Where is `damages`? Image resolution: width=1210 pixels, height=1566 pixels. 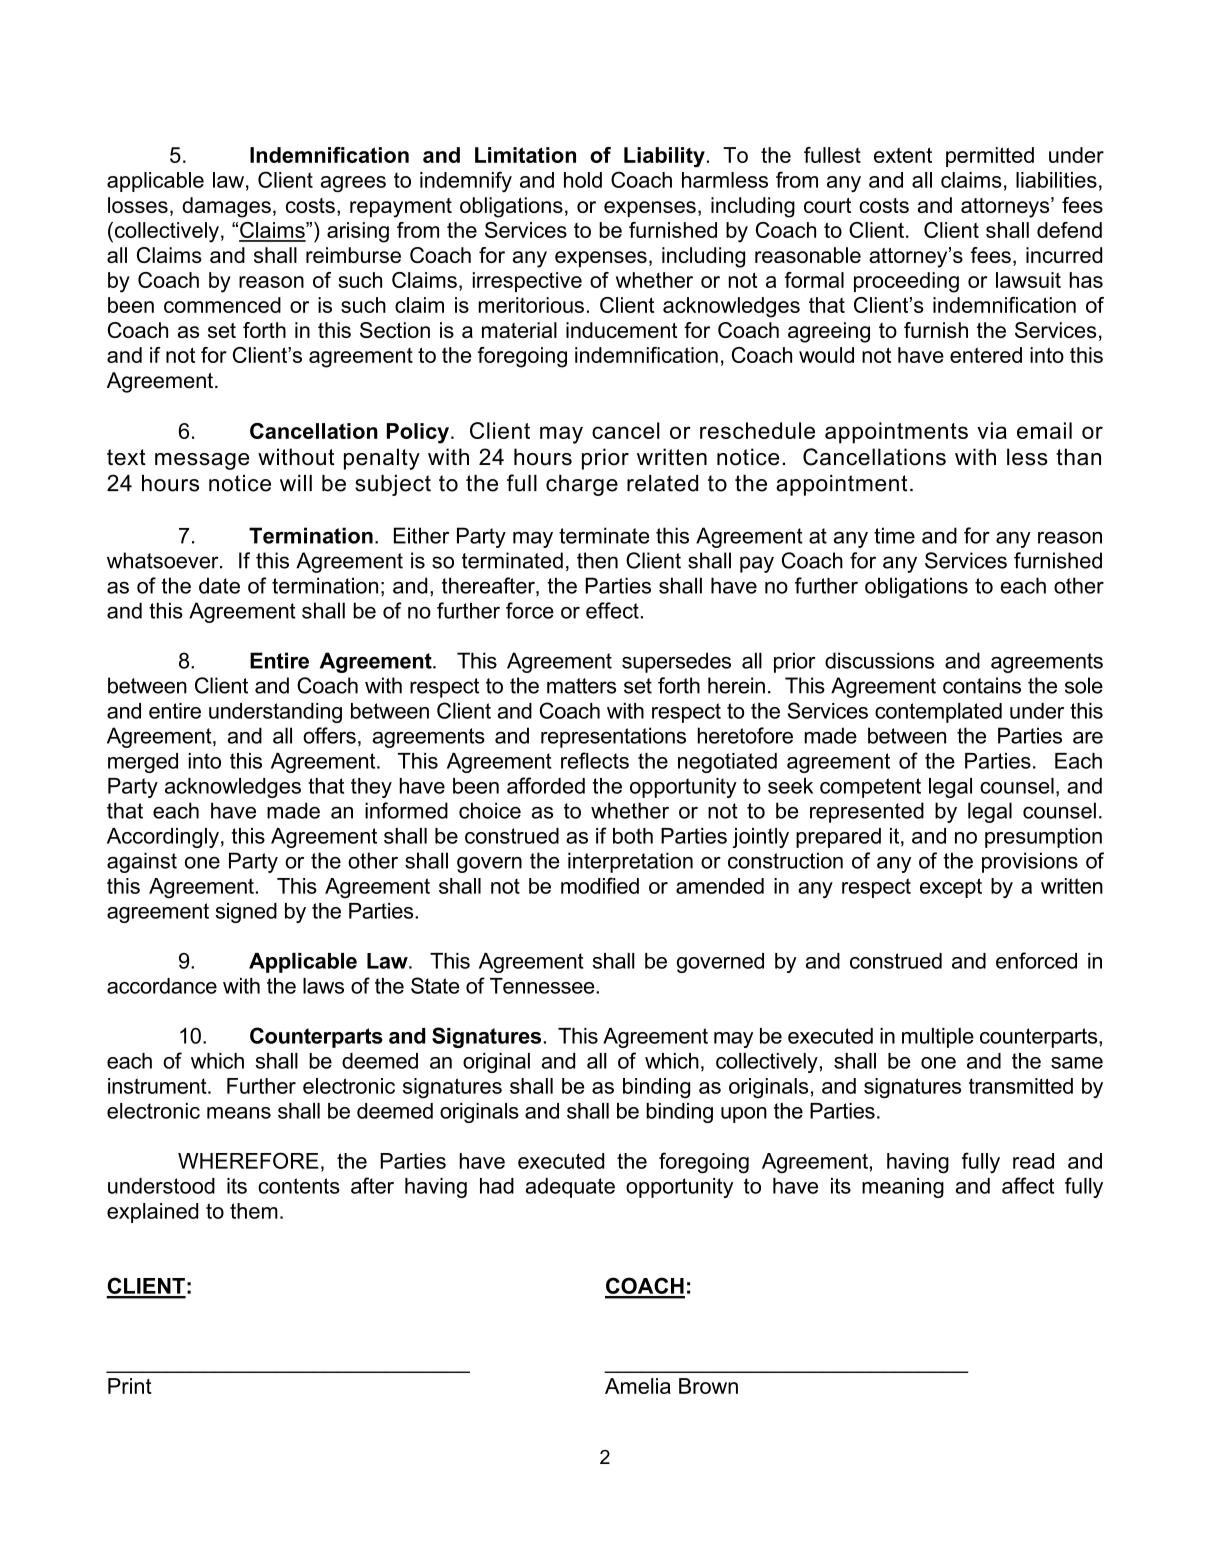 damages is located at coordinates (226, 207).
